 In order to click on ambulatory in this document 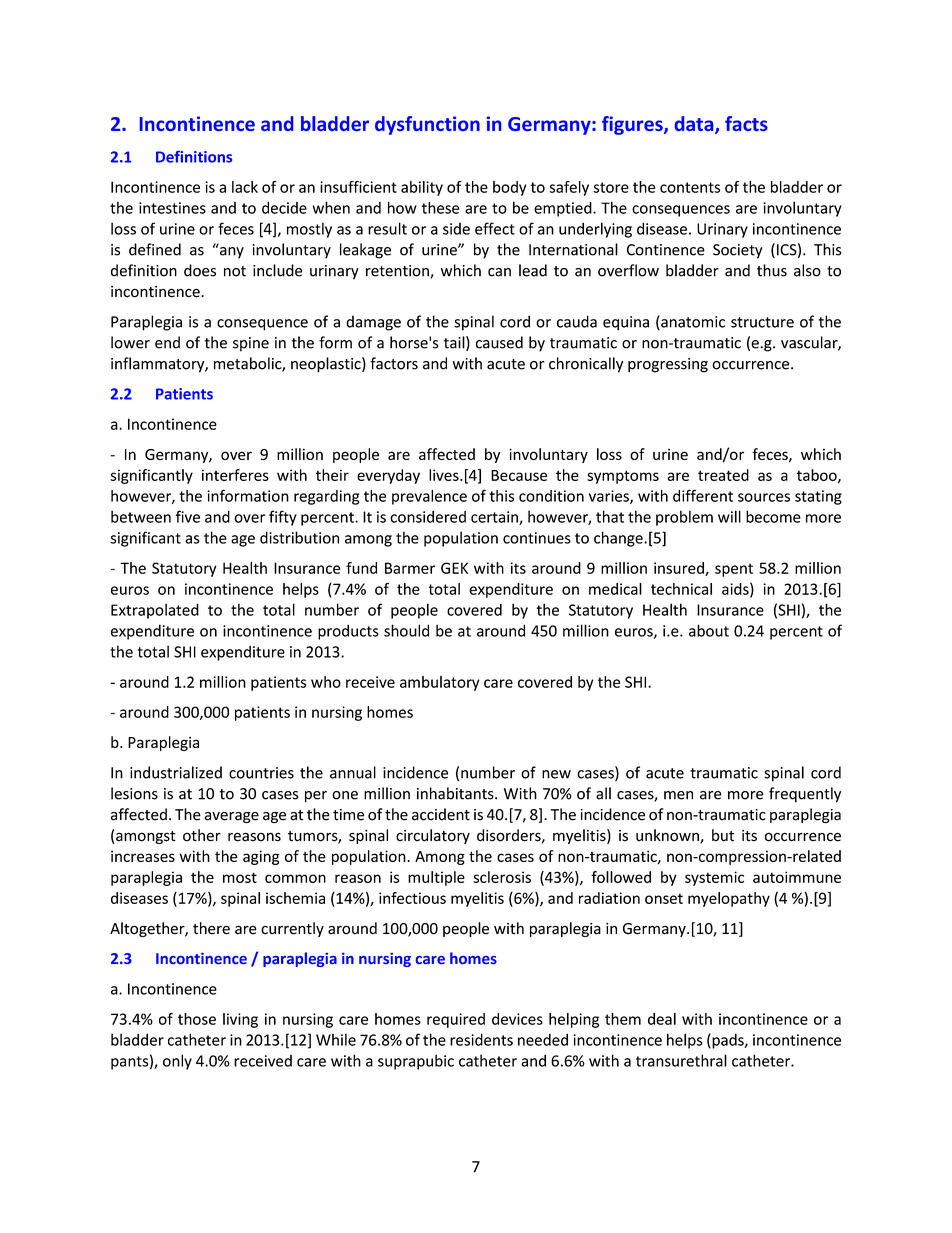, I will do `click(439, 683)`.
